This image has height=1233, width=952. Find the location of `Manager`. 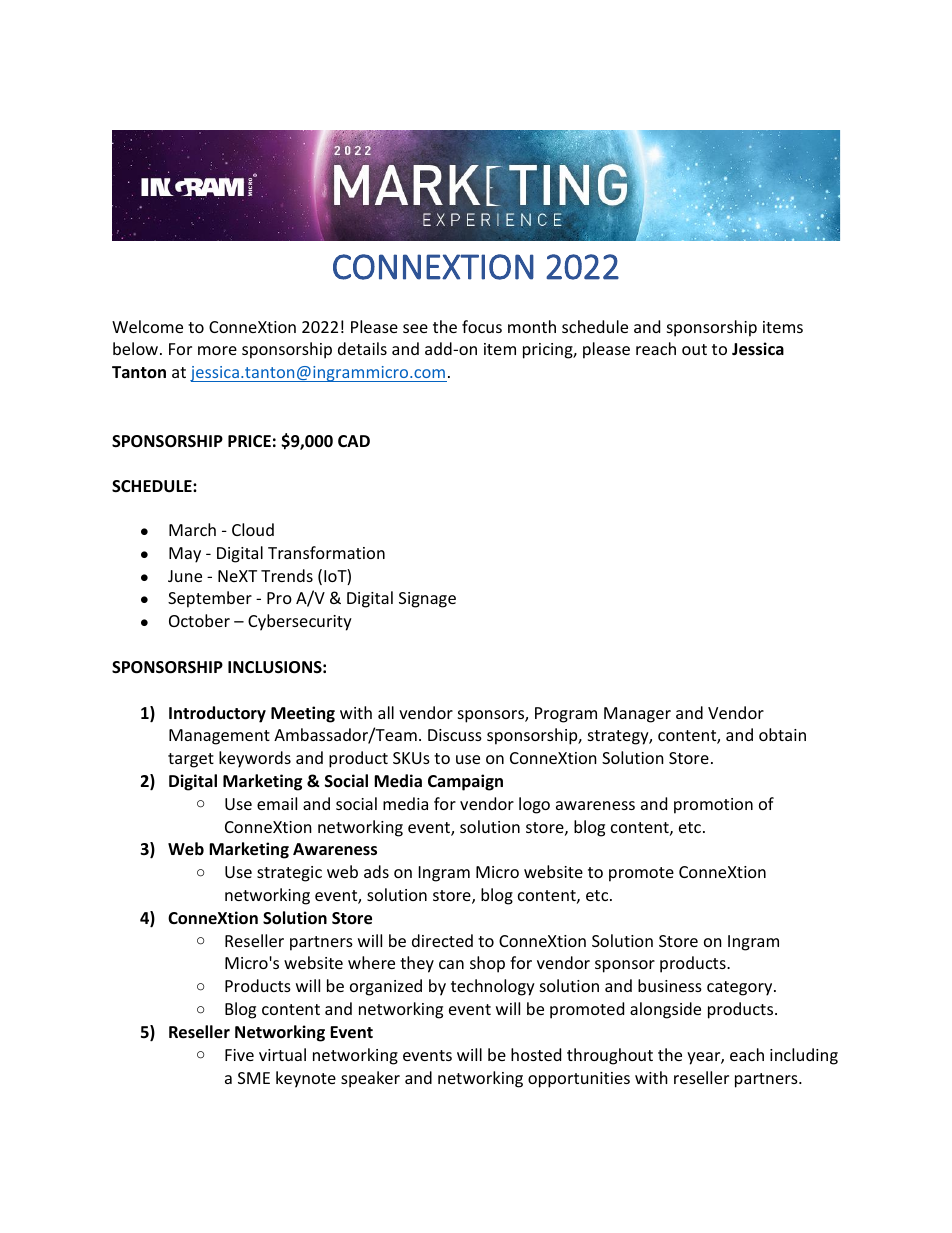

Manager is located at coordinates (637, 715).
